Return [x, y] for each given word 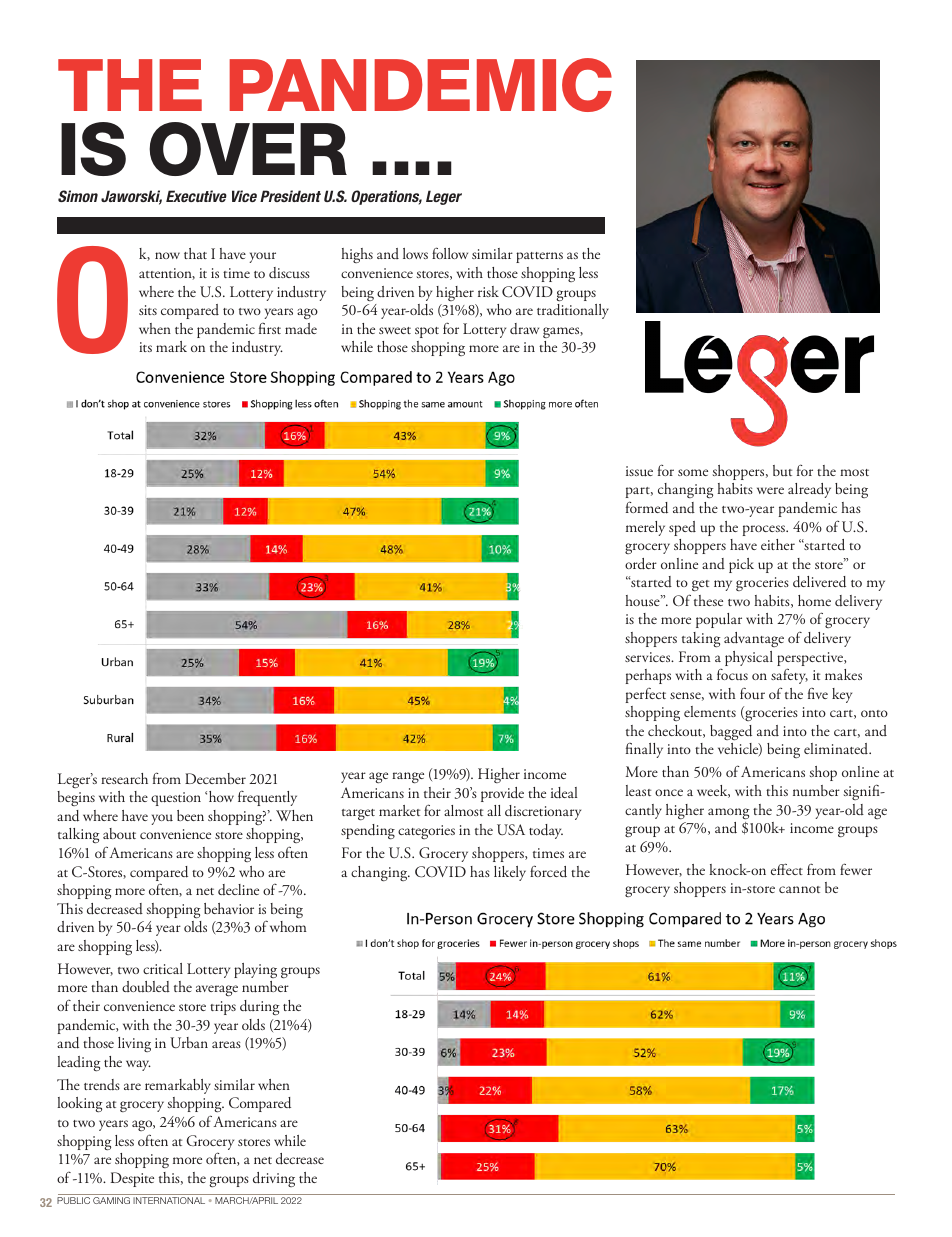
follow [450, 253]
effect [787, 869]
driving [274, 1179]
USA [511, 829]
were [770, 490]
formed [647, 507]
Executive [196, 196]
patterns [539, 257]
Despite [132, 1179]
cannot [799, 889]
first [270, 328]
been [190, 815]
